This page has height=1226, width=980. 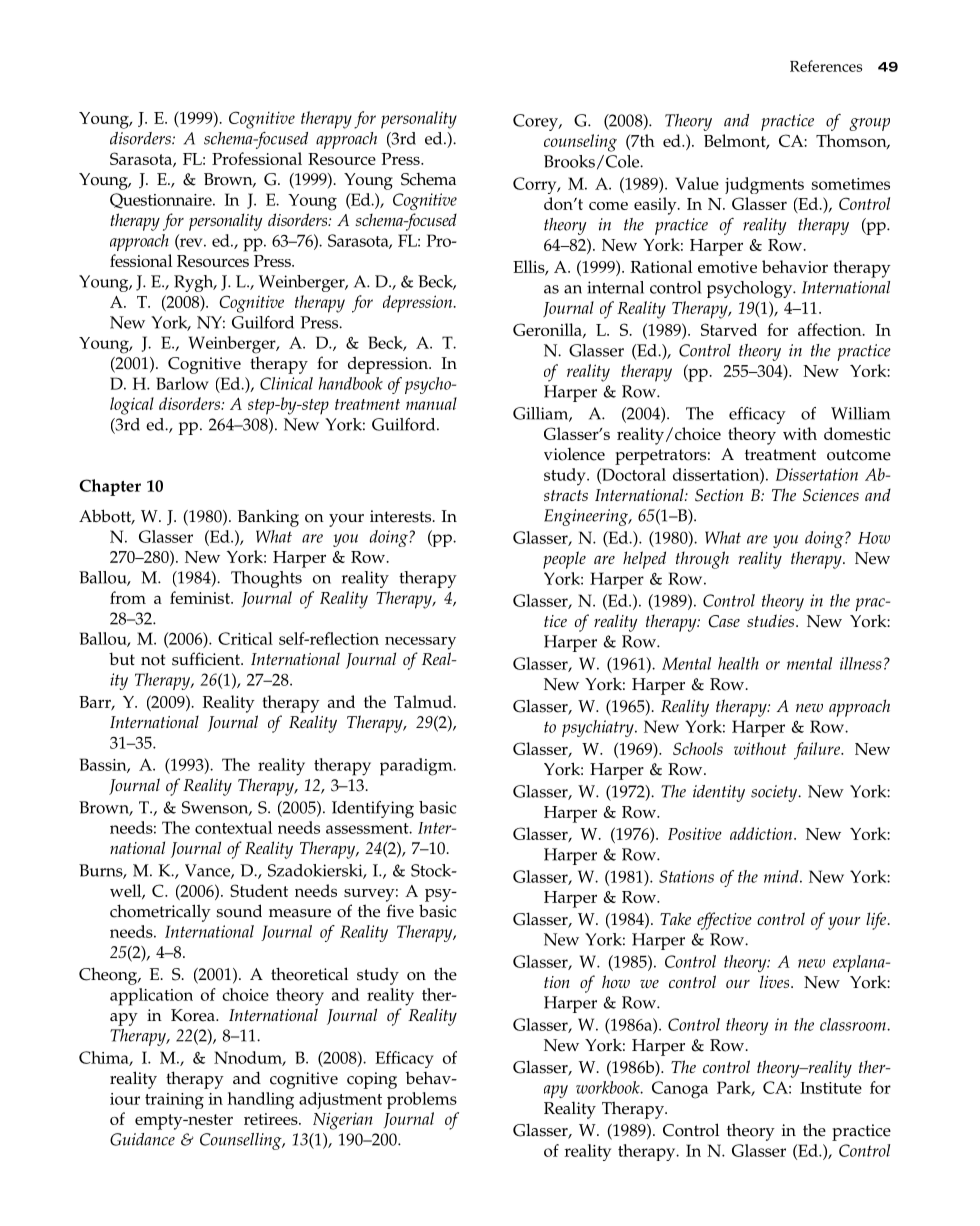 I want to click on violence, so click(x=574, y=454).
